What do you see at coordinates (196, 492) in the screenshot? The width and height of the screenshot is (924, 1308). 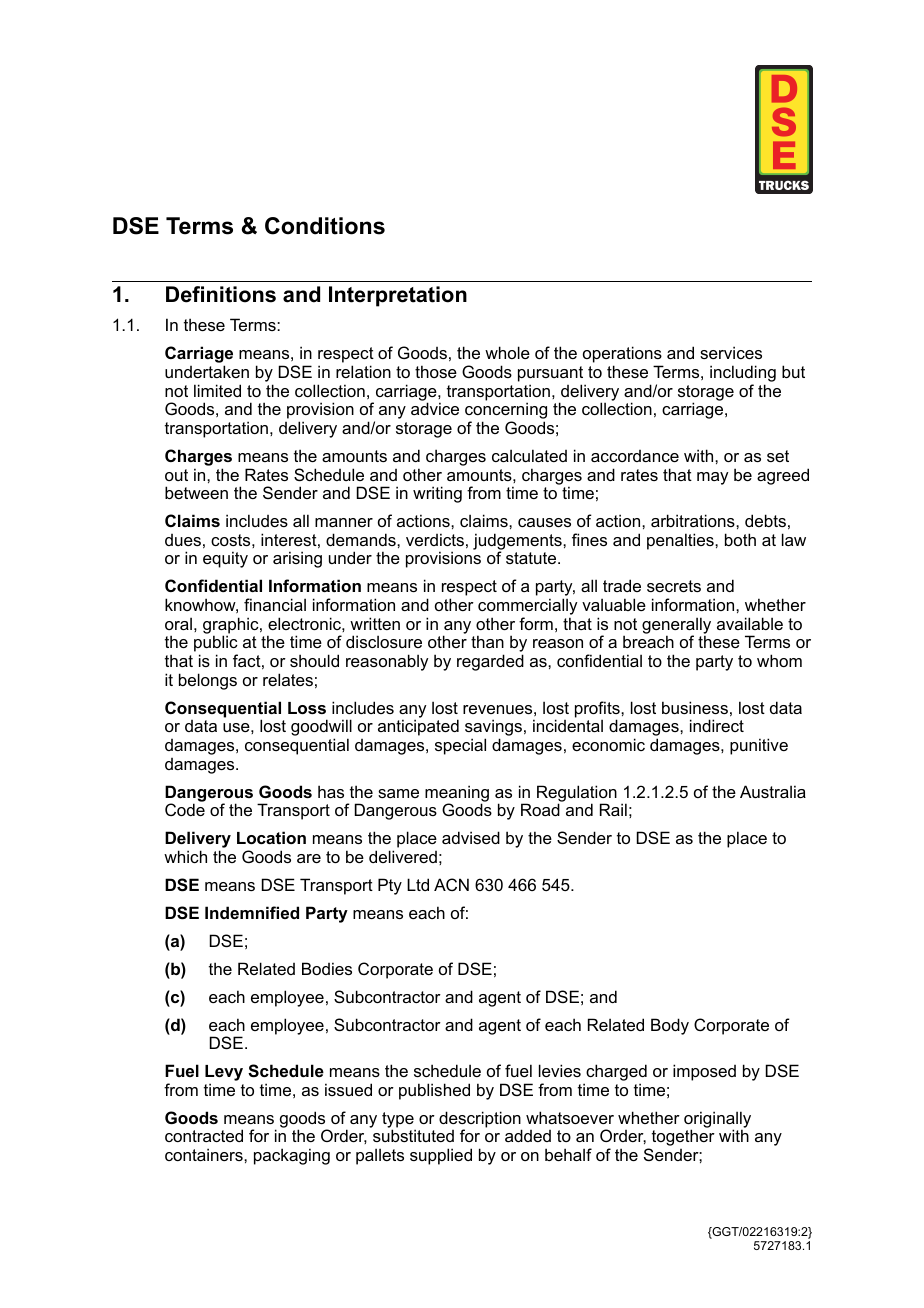 I see `between` at bounding box center [196, 492].
